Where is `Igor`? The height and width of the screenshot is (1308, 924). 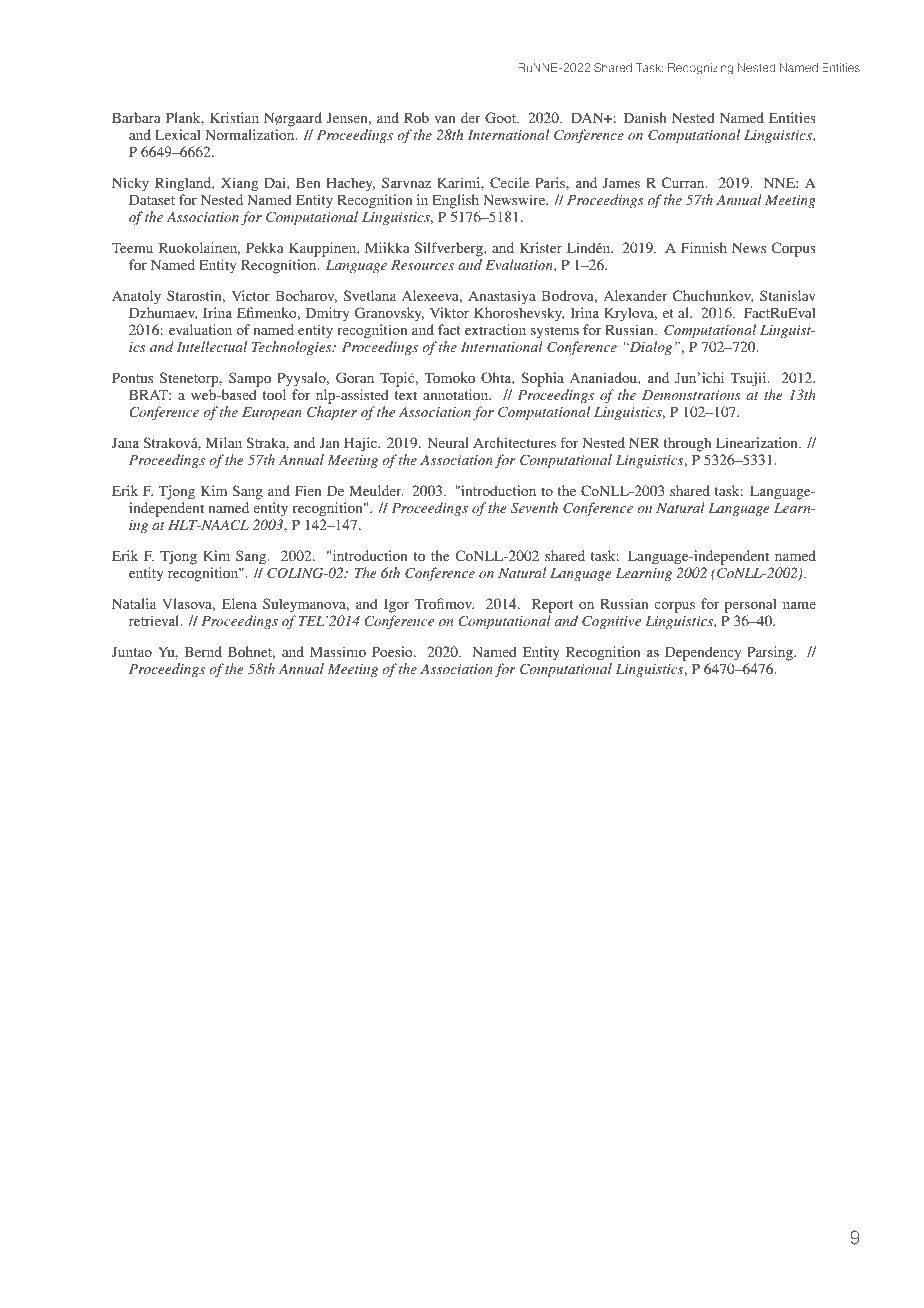 Igor is located at coordinates (396, 605).
